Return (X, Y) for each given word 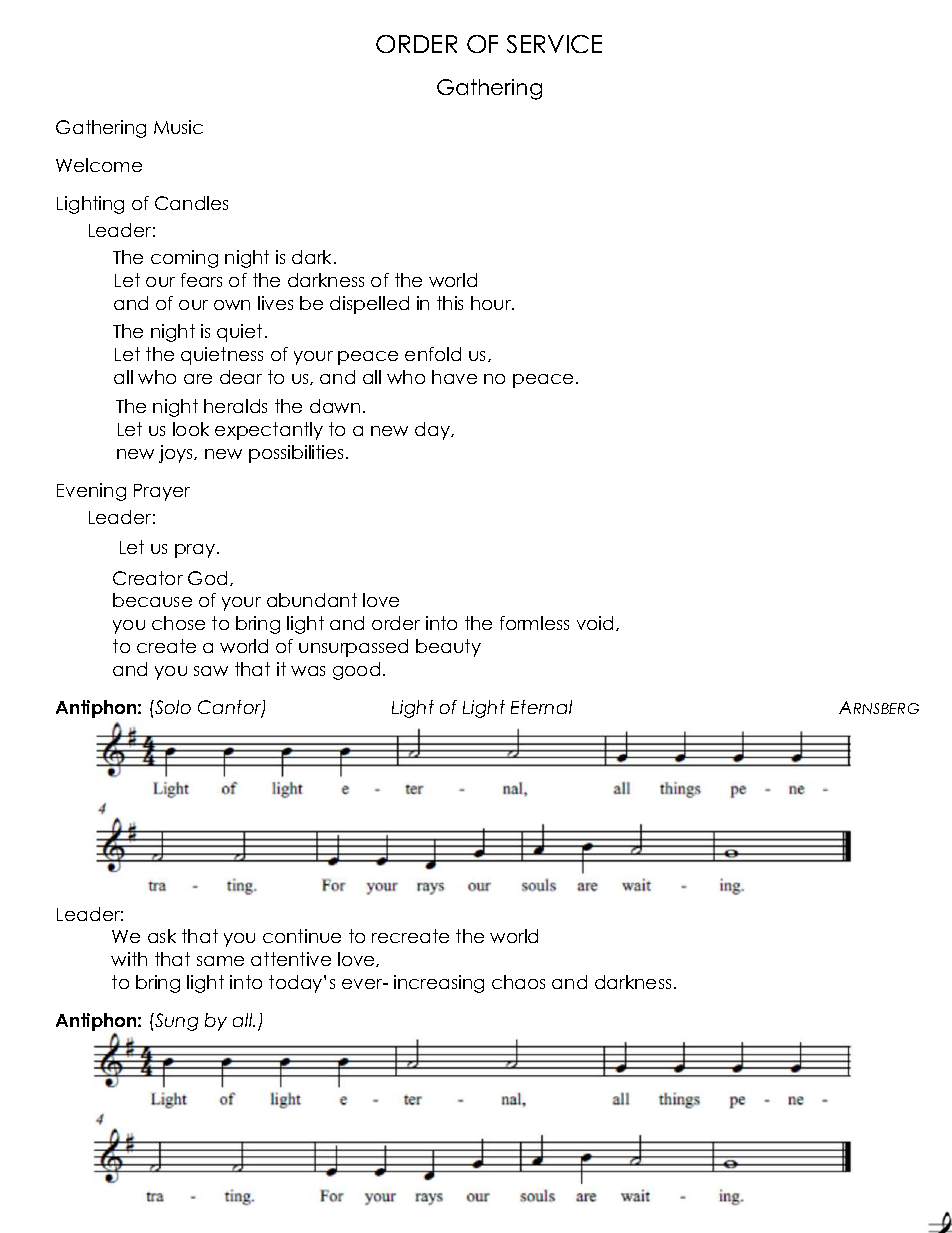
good (356, 671)
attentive (291, 959)
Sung (175, 1022)
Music (178, 127)
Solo (172, 707)
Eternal (541, 707)
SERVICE (554, 44)
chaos (518, 982)
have (454, 377)
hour (492, 303)
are (198, 379)
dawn (335, 406)
